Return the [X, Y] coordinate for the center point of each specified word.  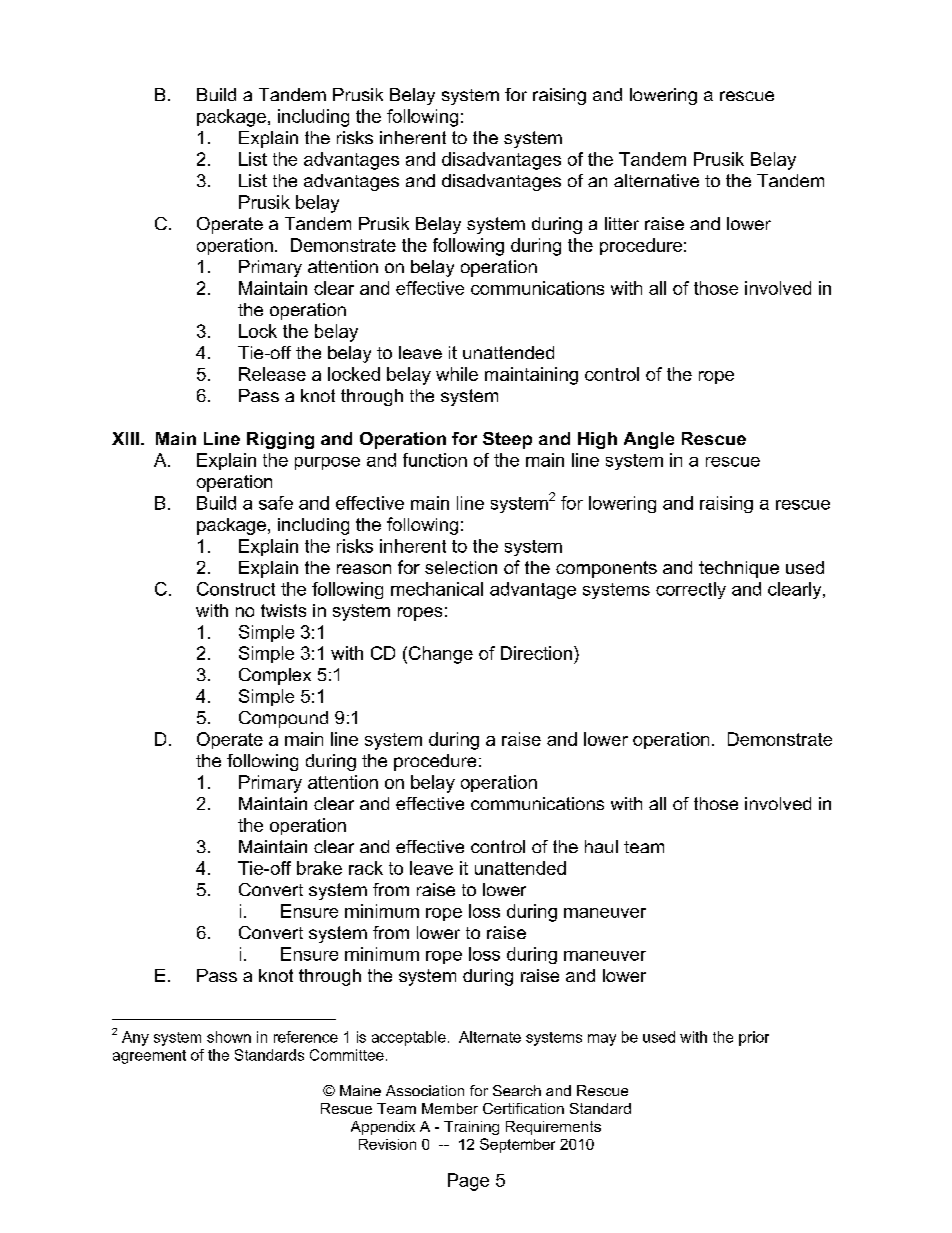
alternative [656, 180]
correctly [691, 590]
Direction [536, 653]
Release [272, 374]
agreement [149, 1057]
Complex [275, 676]
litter [622, 223]
